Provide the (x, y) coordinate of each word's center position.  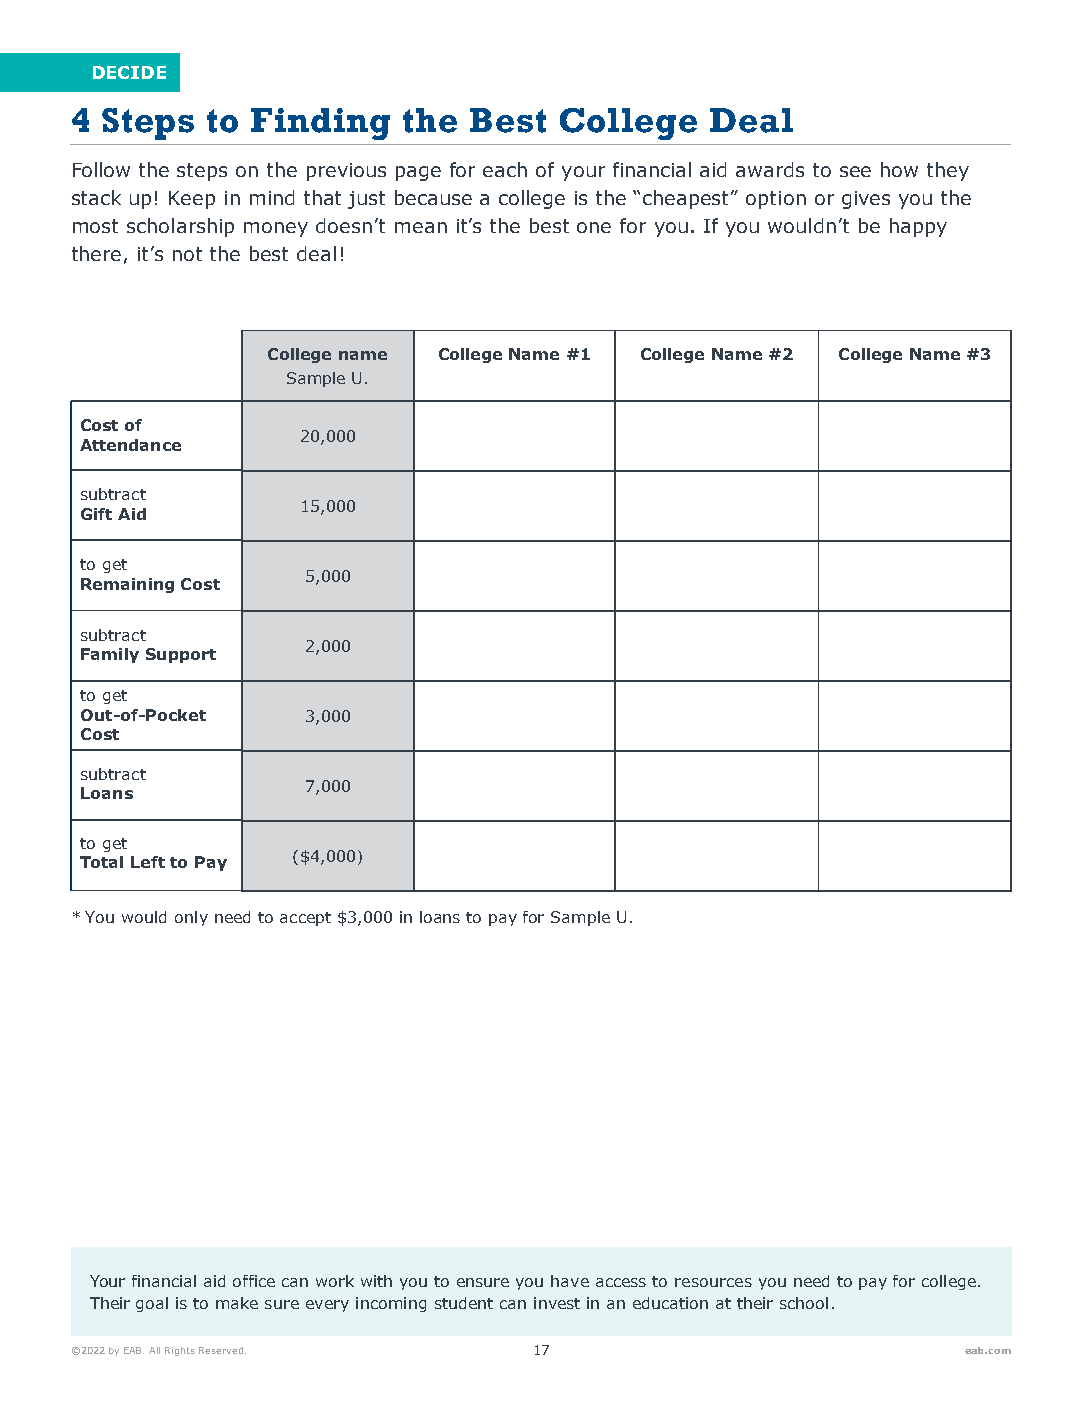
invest (557, 1303)
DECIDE (129, 72)
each (505, 169)
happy (918, 227)
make (237, 1303)
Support (181, 655)
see (855, 171)
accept (305, 919)
